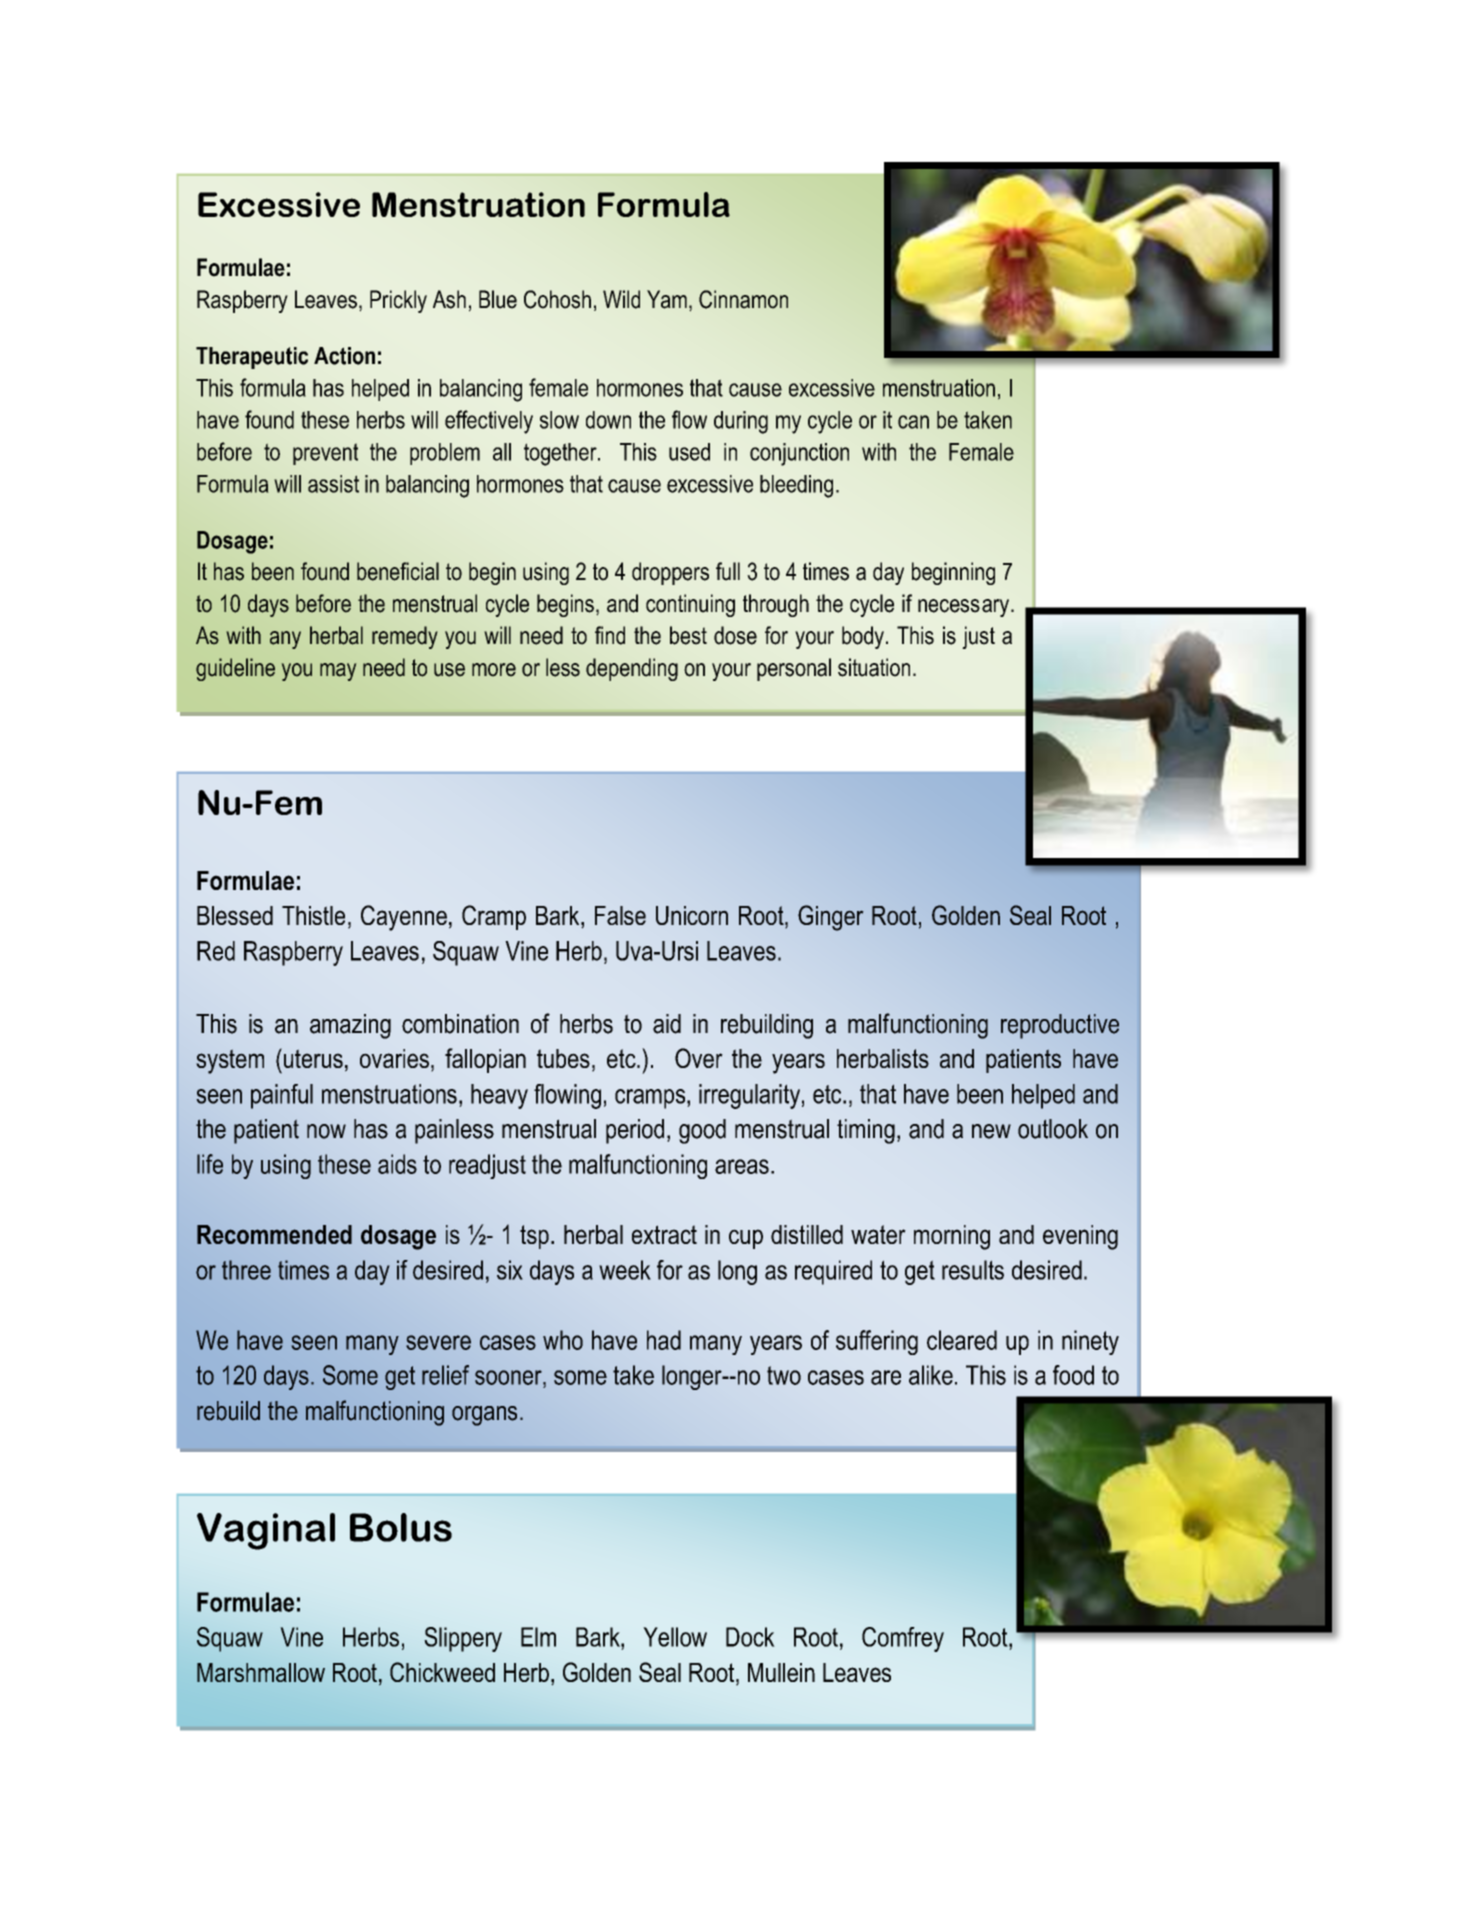 Image resolution: width=1484 pixels, height=1920 pixels. I want to click on can, so click(913, 422).
